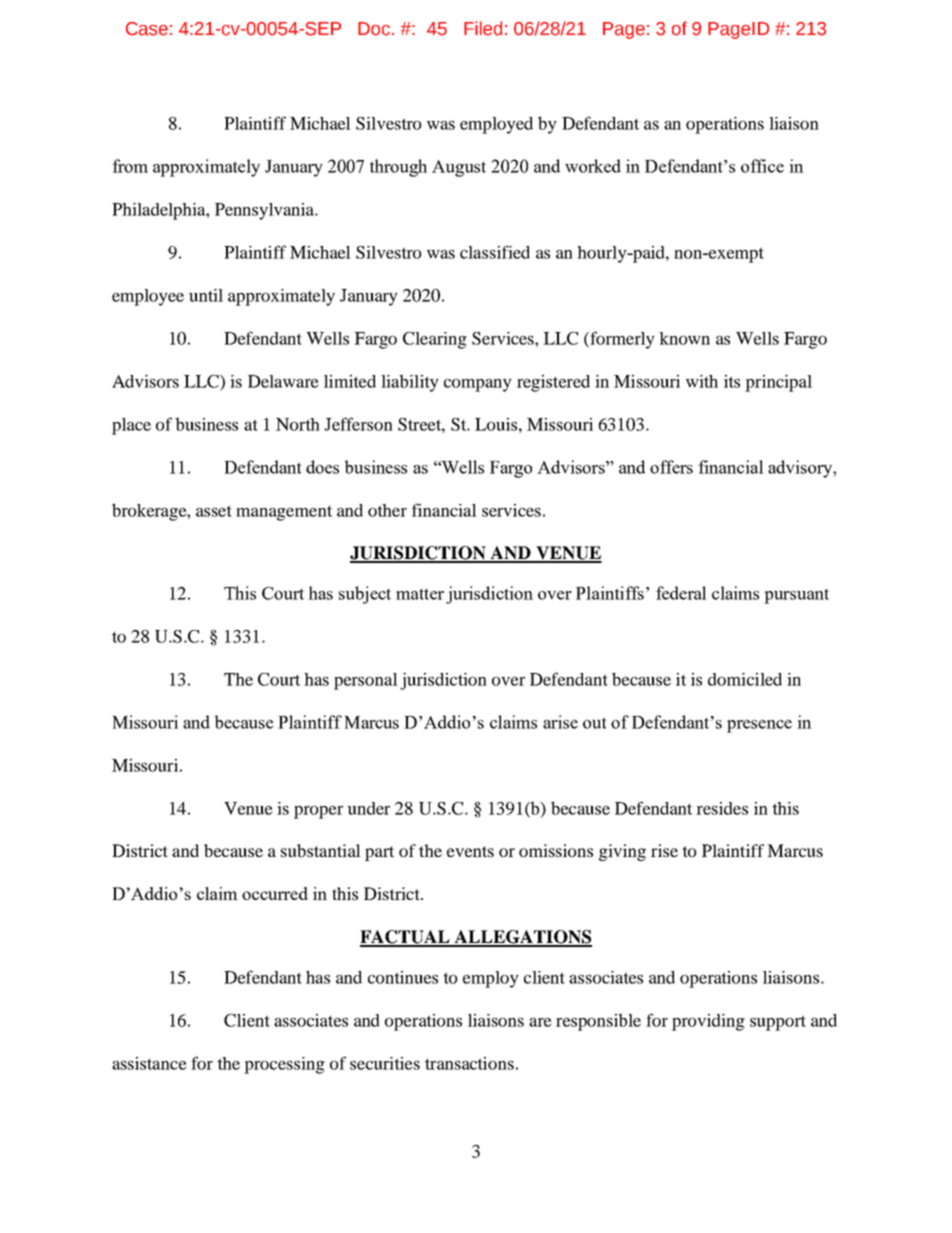 The height and width of the screenshot is (1233, 952). Describe the element at coordinates (483, 28) in the screenshot. I see `Filed` at that location.
